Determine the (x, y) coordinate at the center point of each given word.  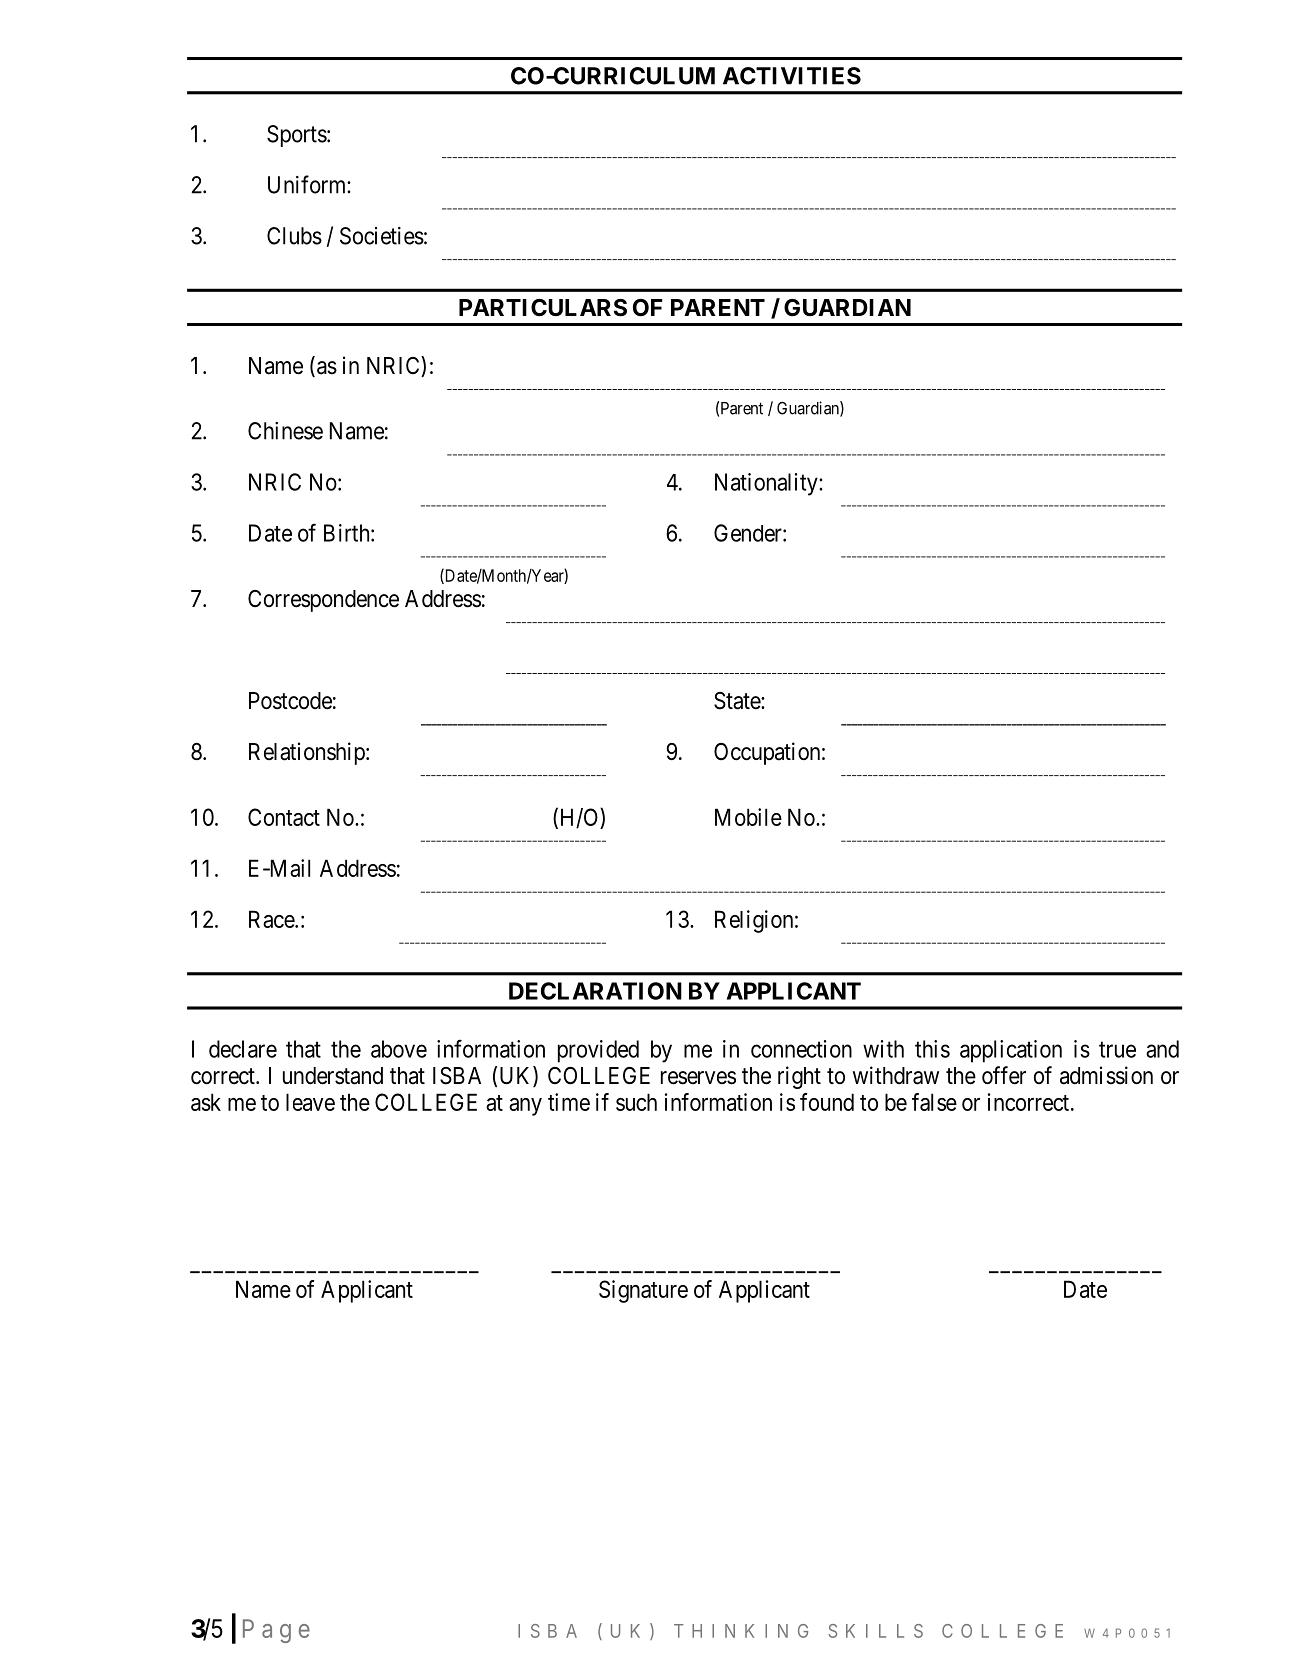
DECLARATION (595, 991)
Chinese (285, 431)
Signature (643, 1291)
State (738, 701)
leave (310, 1102)
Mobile (748, 817)
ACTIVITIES (792, 76)
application (1011, 1051)
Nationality (767, 484)
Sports (297, 136)
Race (272, 919)
